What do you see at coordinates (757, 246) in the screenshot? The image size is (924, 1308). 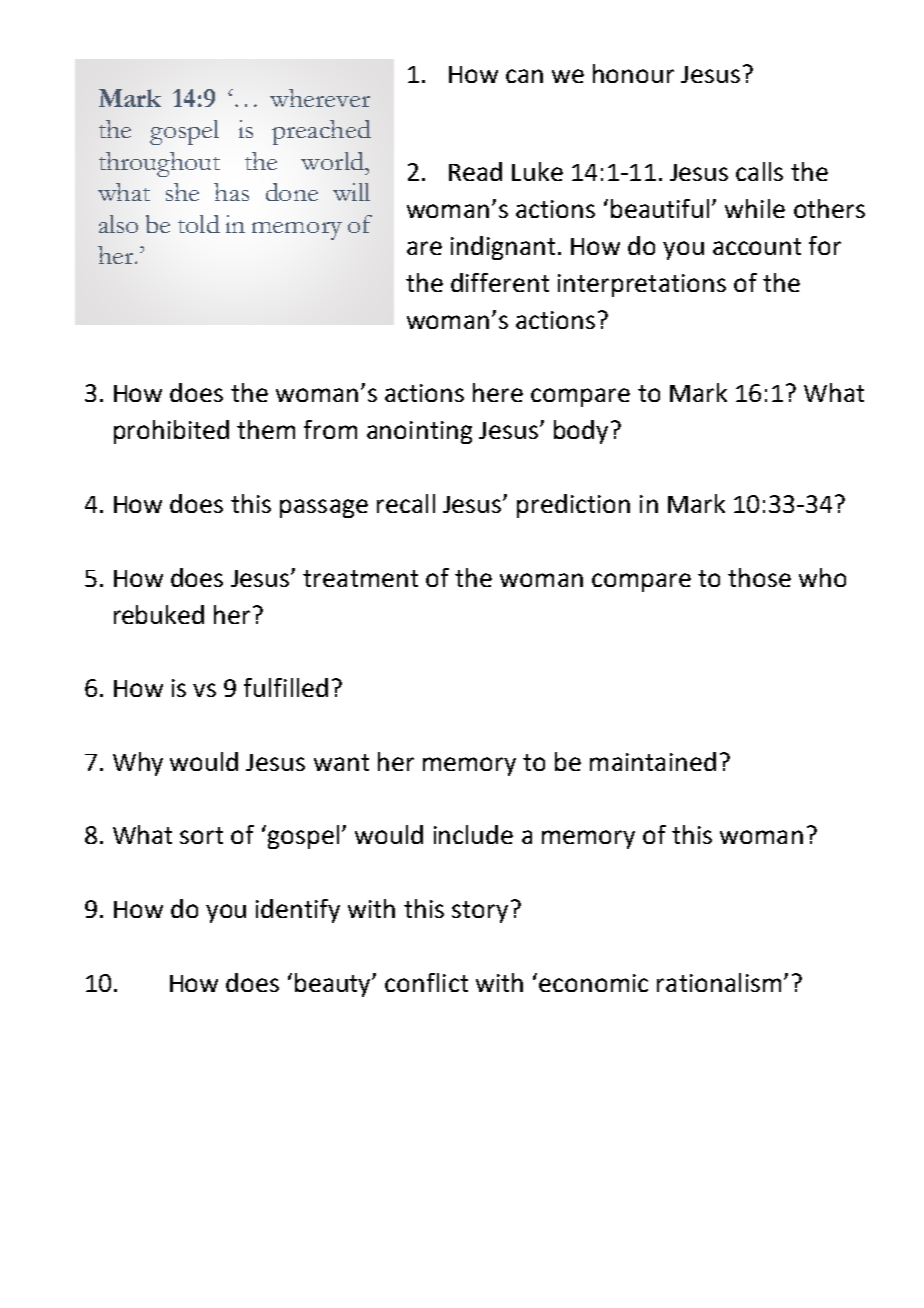 I see `account` at bounding box center [757, 246].
